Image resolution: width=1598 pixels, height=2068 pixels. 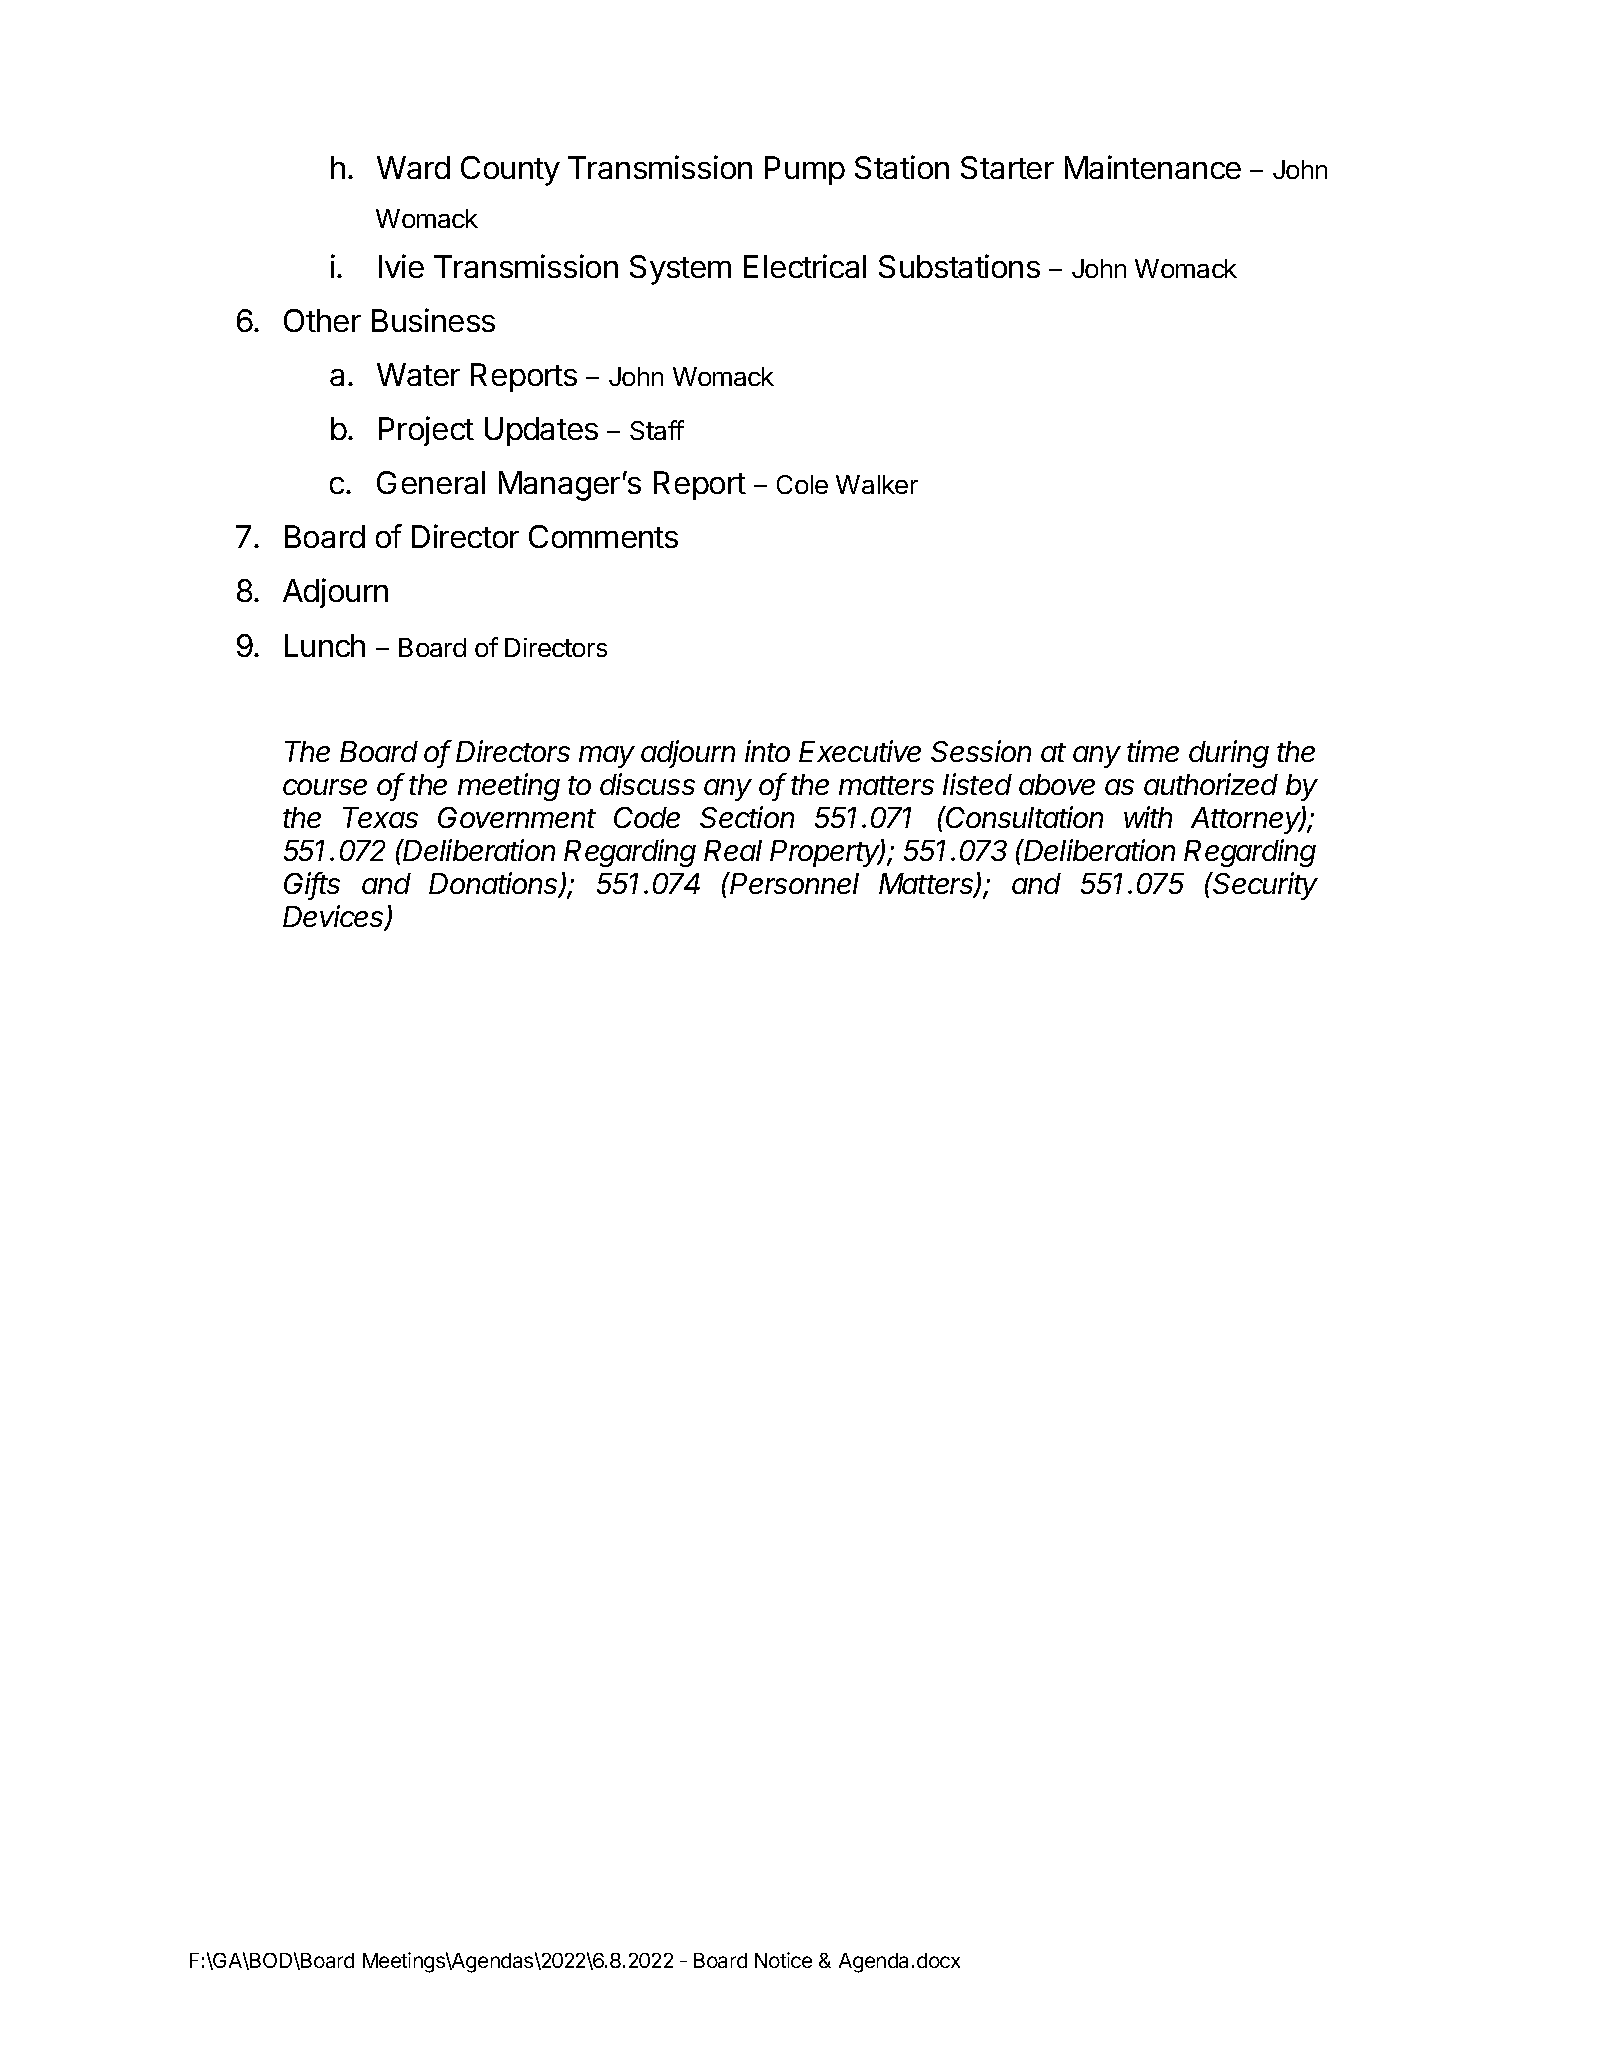 I want to click on Personnel, so click(x=794, y=883).
